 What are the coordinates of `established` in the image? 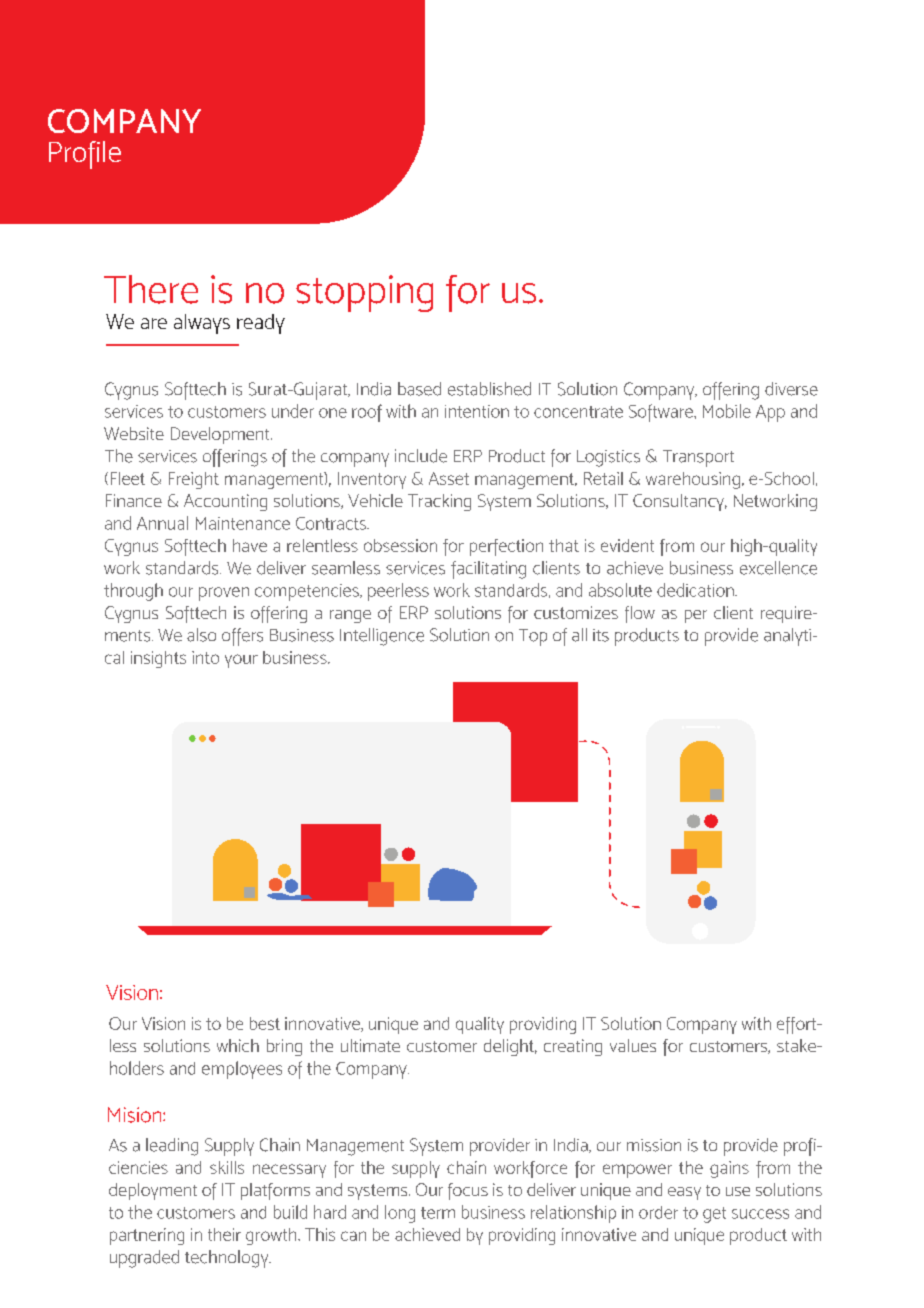 It's located at (489, 389).
